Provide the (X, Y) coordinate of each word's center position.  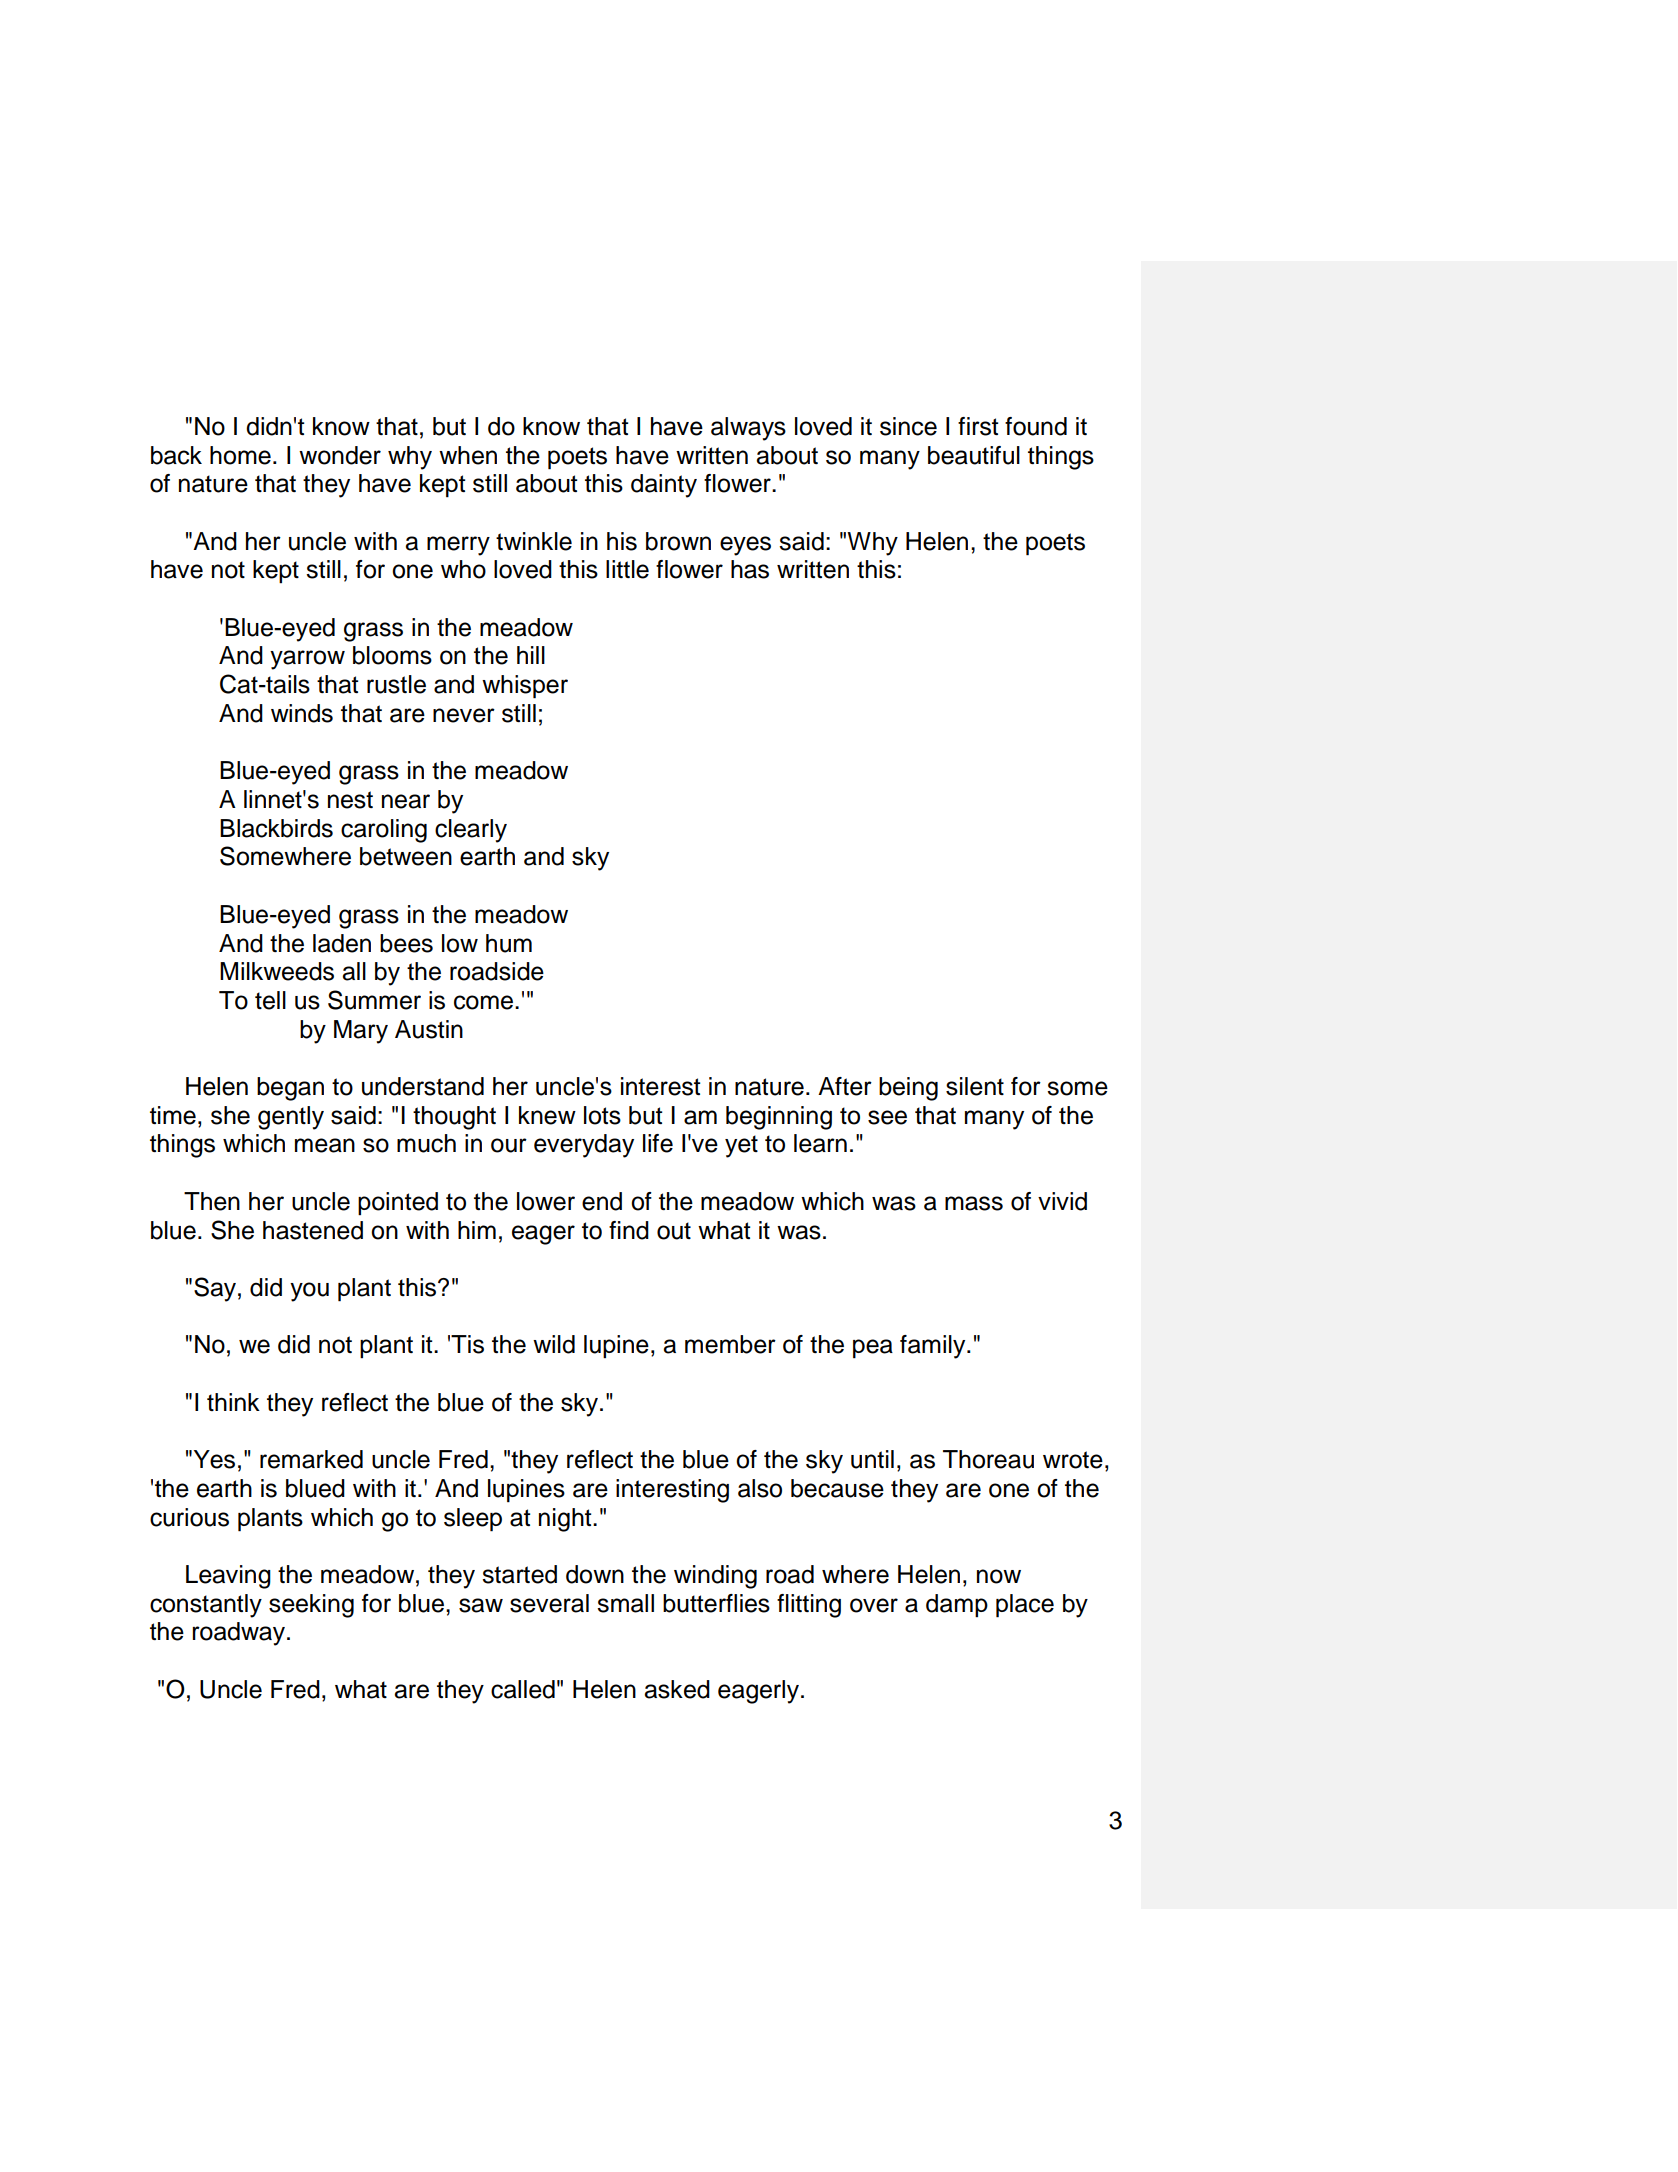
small (625, 1603)
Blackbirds (276, 828)
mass (974, 1203)
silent (975, 1086)
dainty (664, 486)
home (240, 455)
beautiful (974, 455)
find (629, 1230)
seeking (311, 1606)
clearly (471, 831)
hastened (313, 1230)
